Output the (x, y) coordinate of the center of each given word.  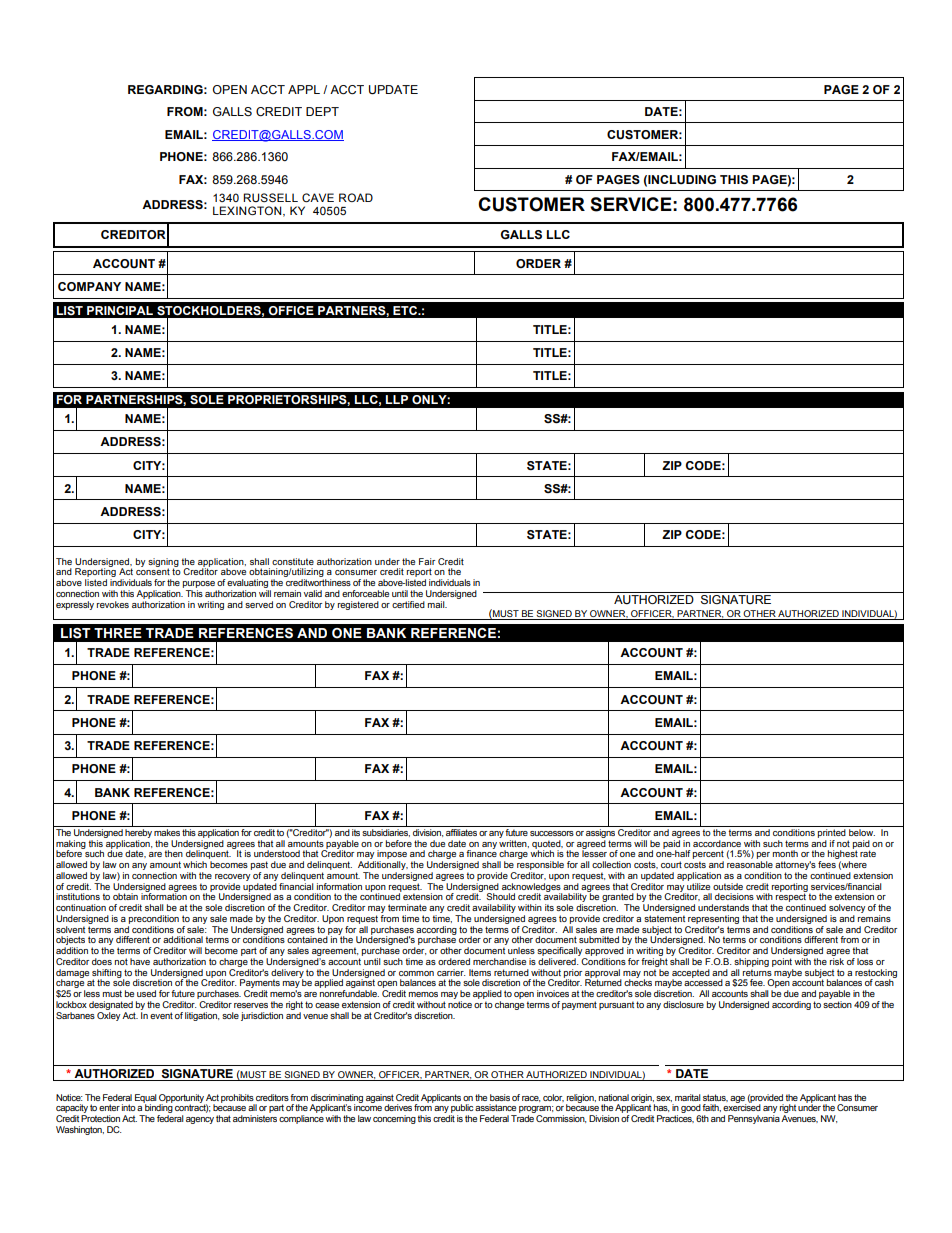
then (173, 853)
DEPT (322, 111)
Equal (146, 1099)
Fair (427, 561)
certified (408, 604)
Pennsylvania (754, 1119)
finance (481, 852)
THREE (118, 633)
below (862, 832)
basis (500, 1097)
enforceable (365, 593)
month (785, 853)
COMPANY (89, 286)
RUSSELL (270, 198)
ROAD (356, 197)
